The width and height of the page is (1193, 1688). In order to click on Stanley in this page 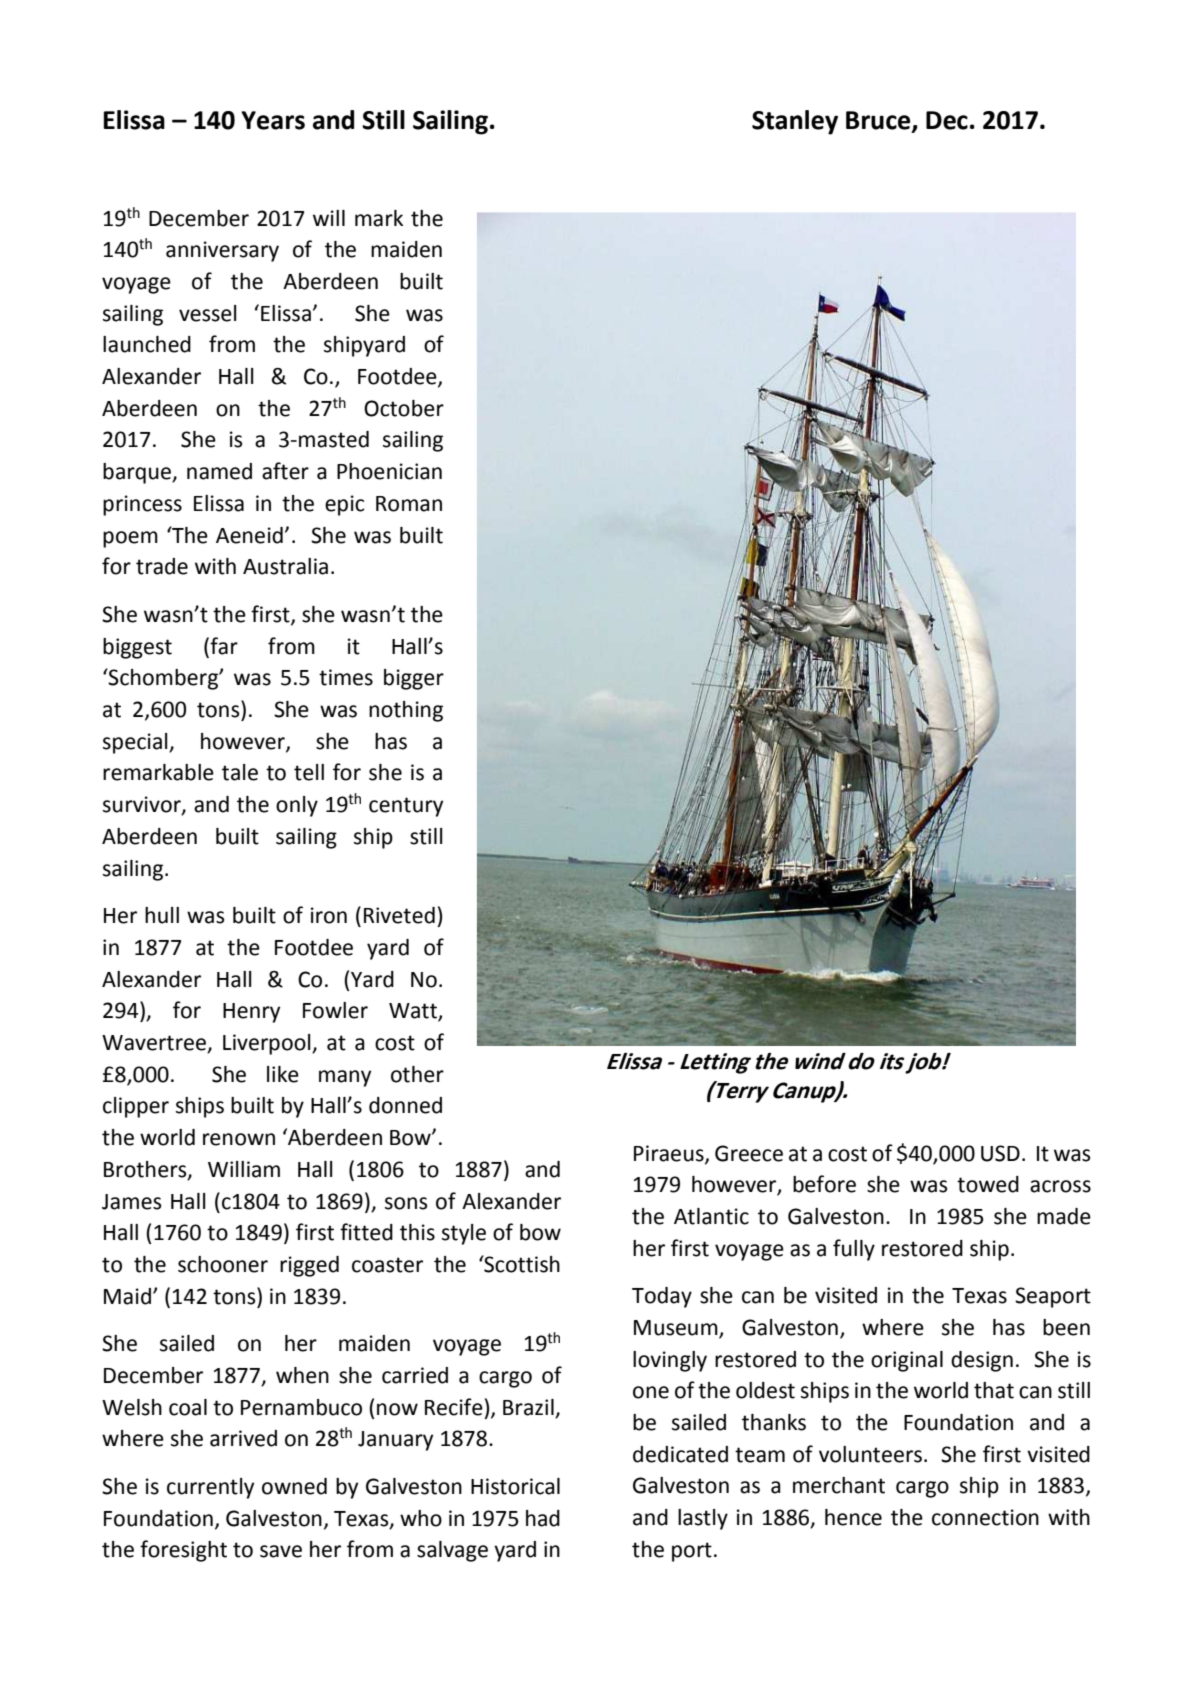, I will do `click(795, 122)`.
